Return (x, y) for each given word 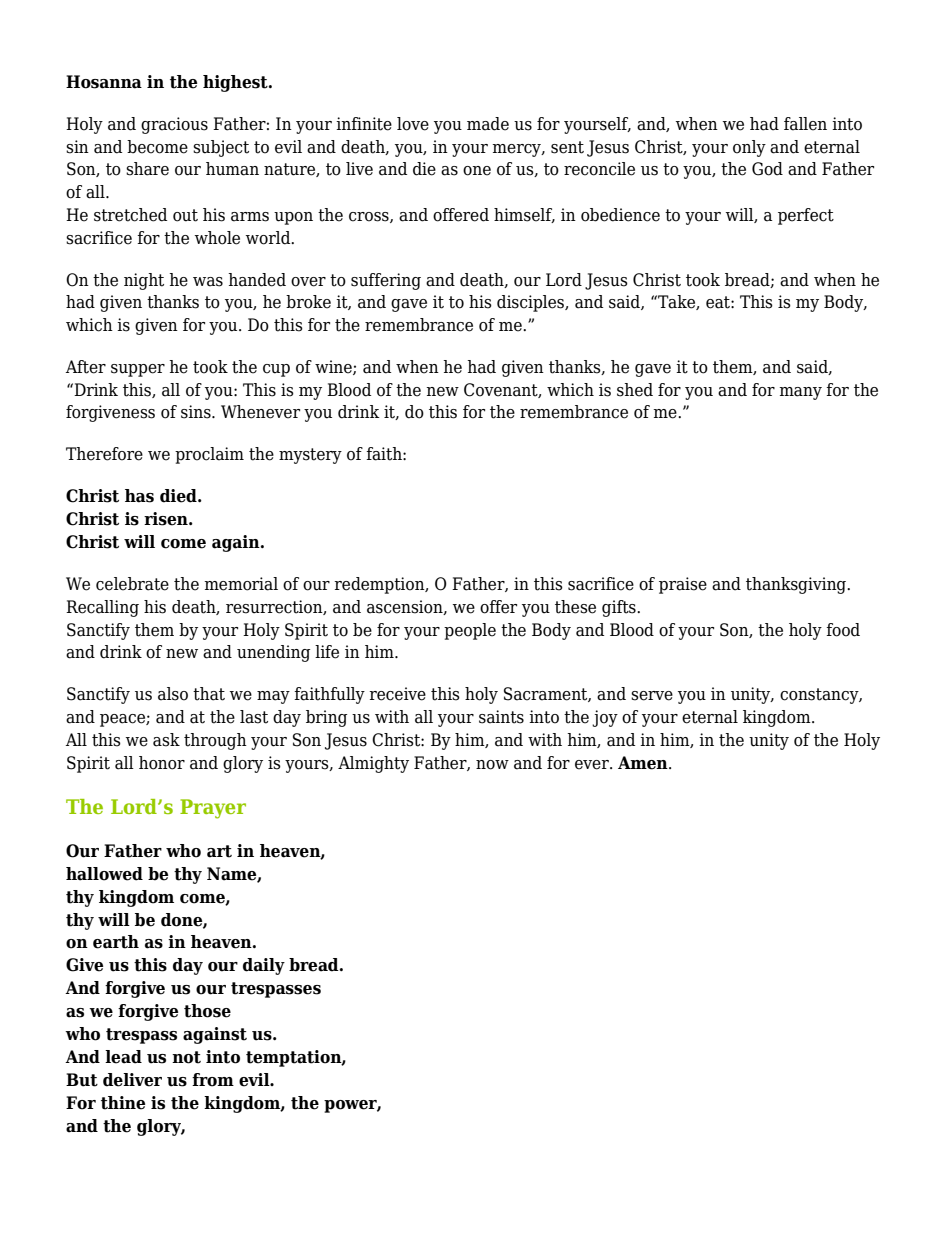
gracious (174, 125)
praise (683, 585)
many (800, 393)
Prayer (213, 809)
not (186, 1057)
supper (138, 370)
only (749, 148)
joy (605, 718)
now (492, 765)
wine (334, 367)
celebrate (132, 584)
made (488, 124)
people (470, 631)
